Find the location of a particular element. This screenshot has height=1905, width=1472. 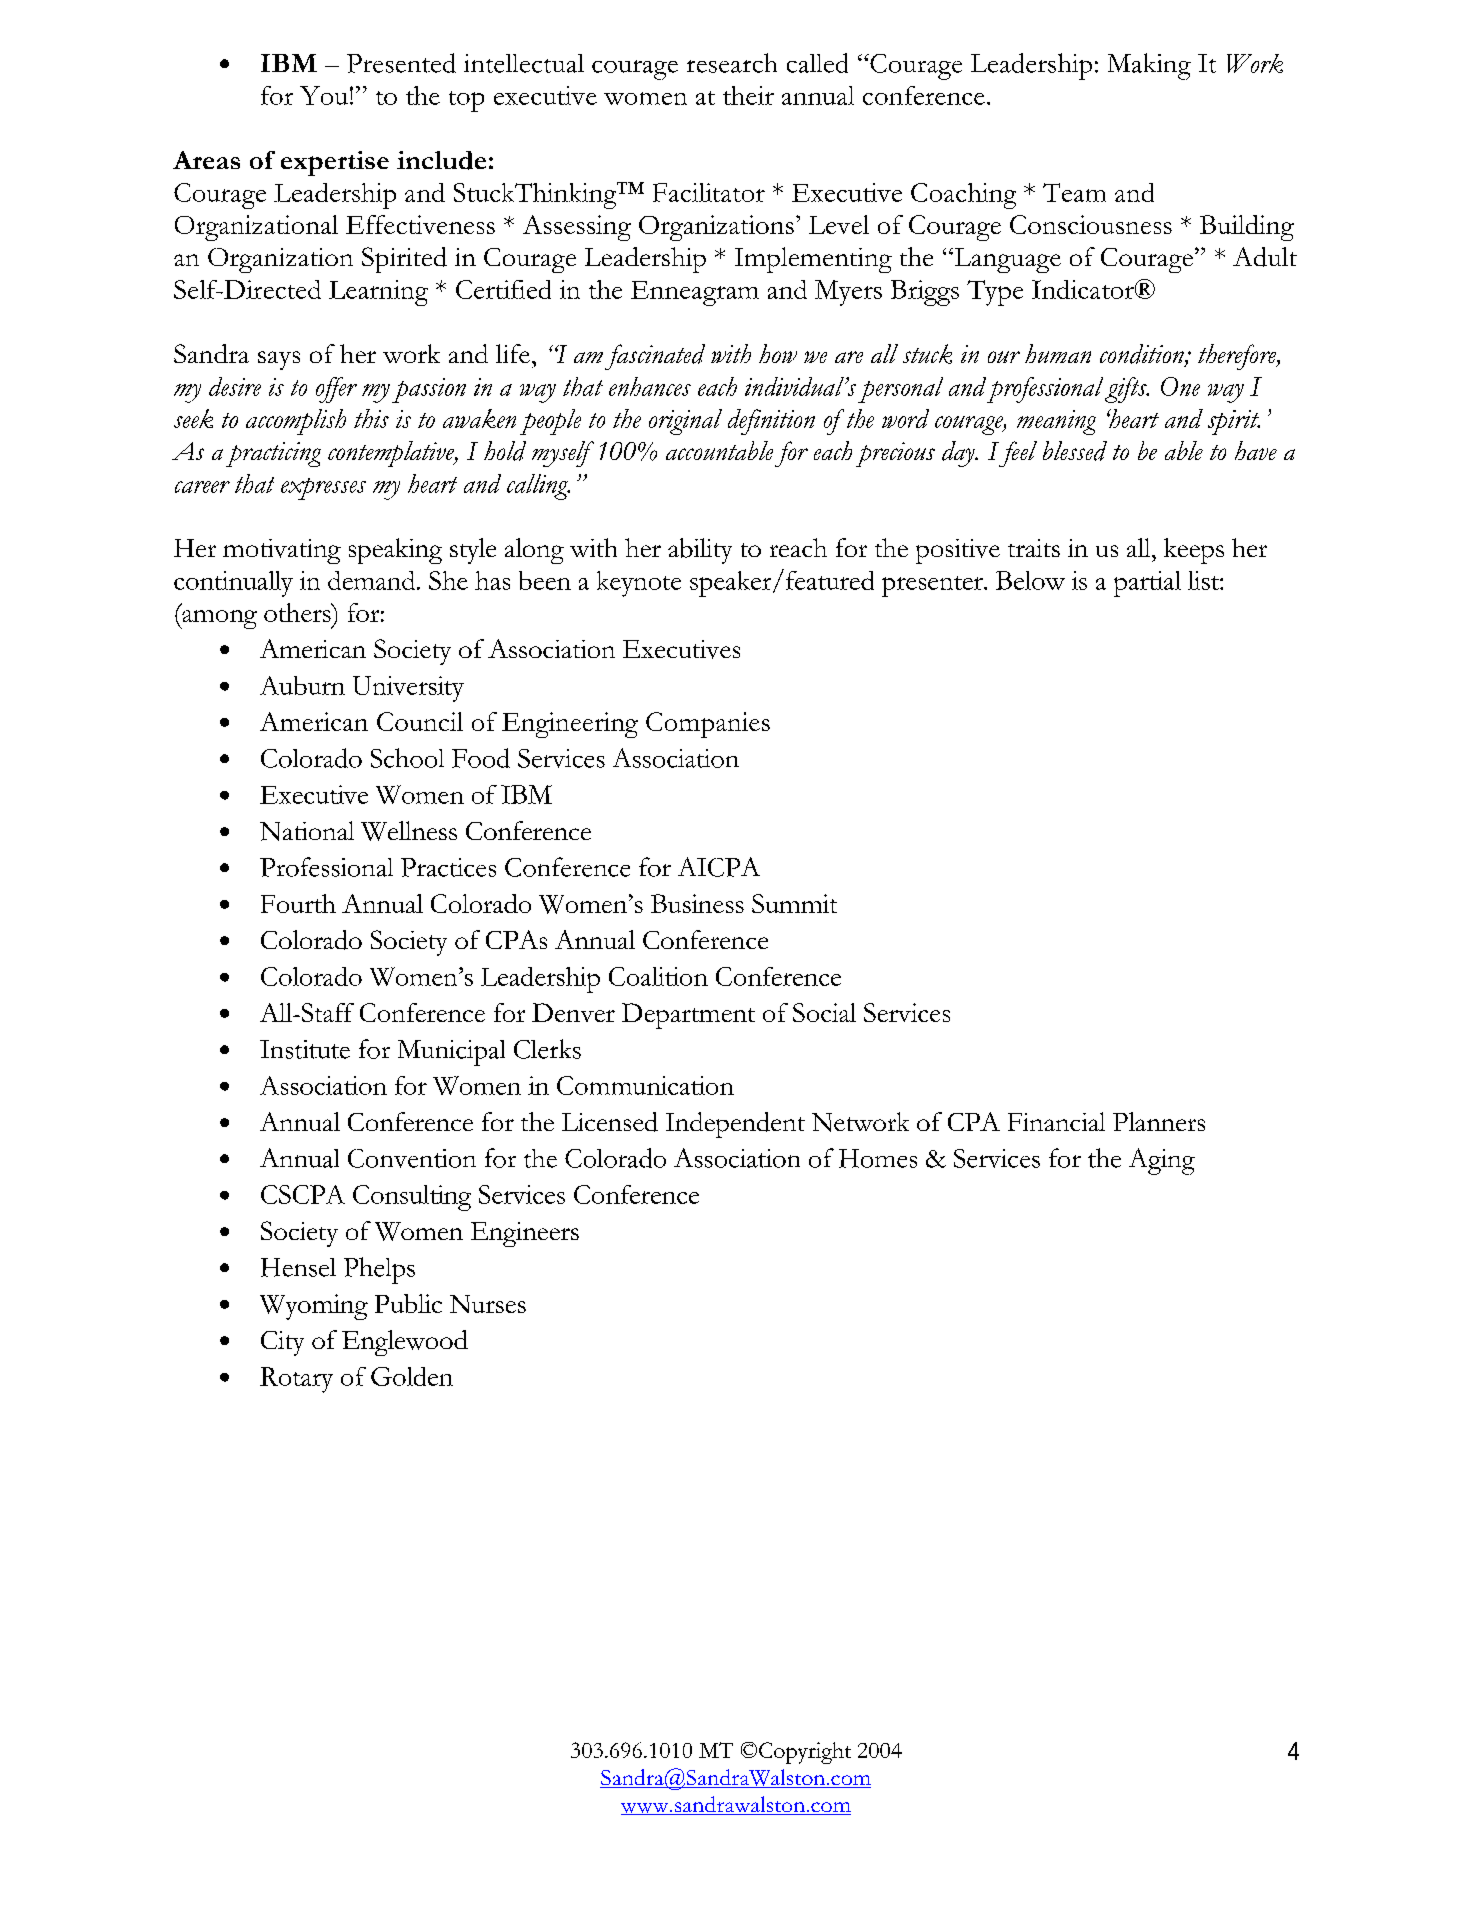

others is located at coordinates (298, 612).
